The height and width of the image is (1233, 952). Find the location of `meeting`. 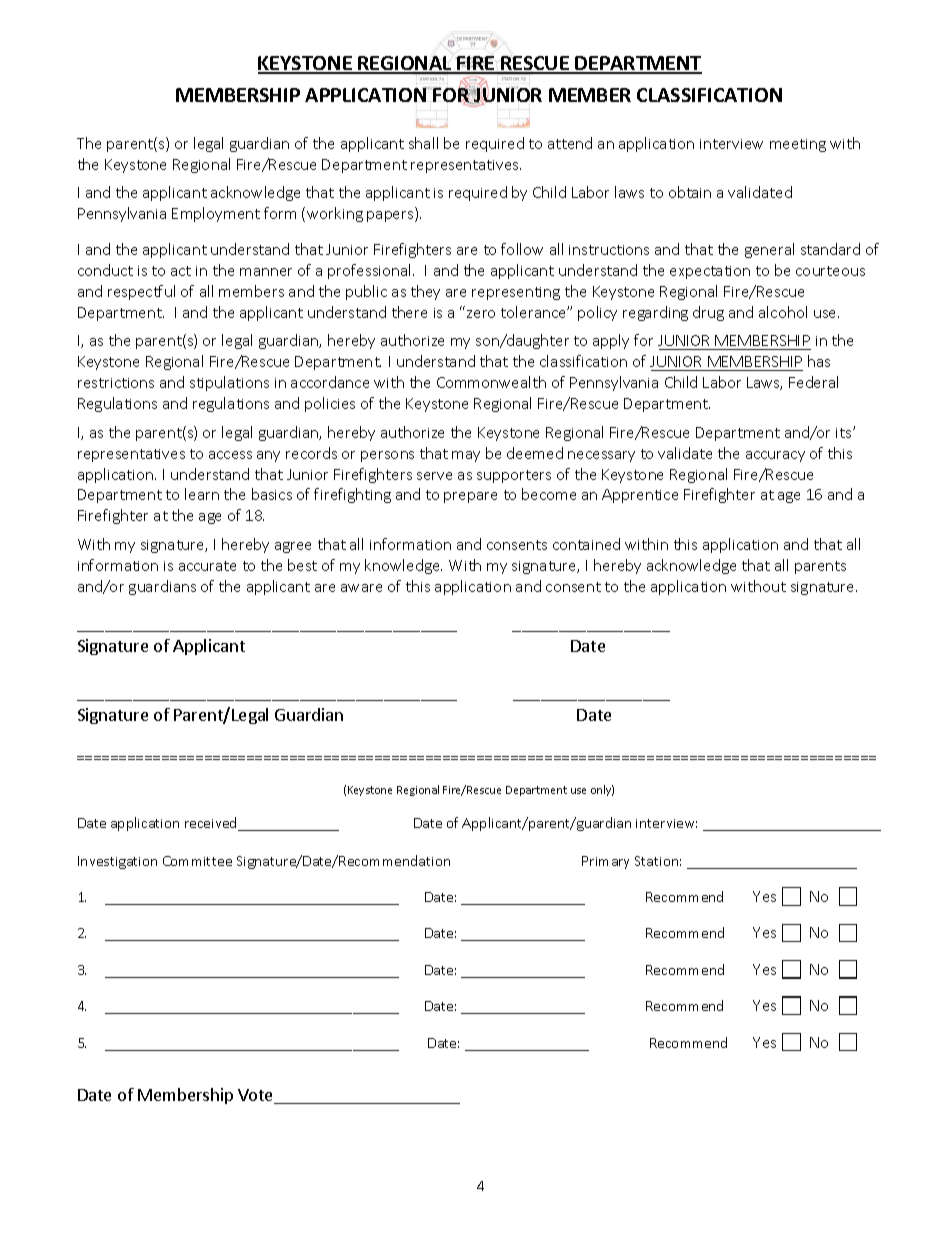

meeting is located at coordinates (798, 145).
